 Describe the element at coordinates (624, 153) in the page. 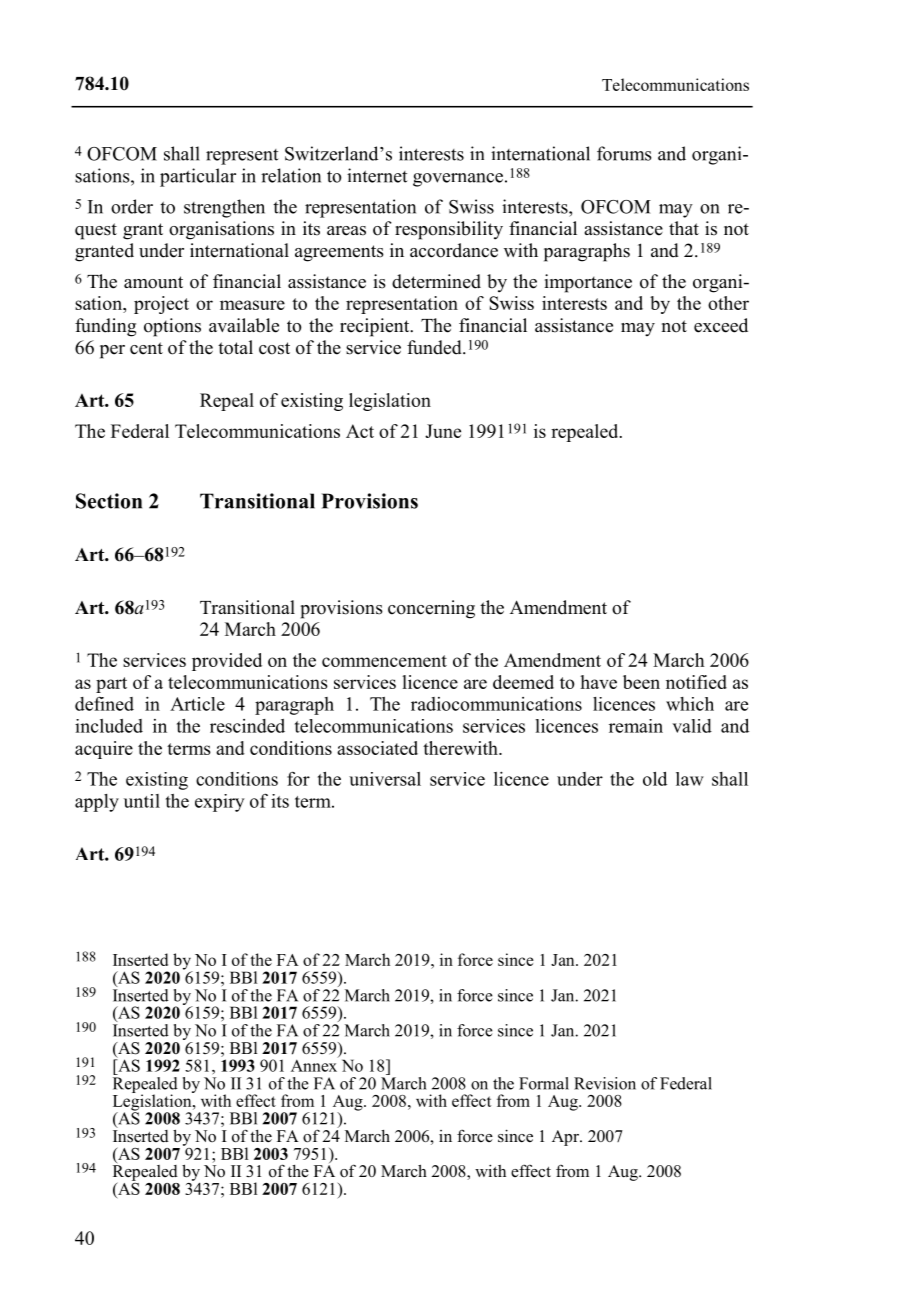

I see `forums` at that location.
